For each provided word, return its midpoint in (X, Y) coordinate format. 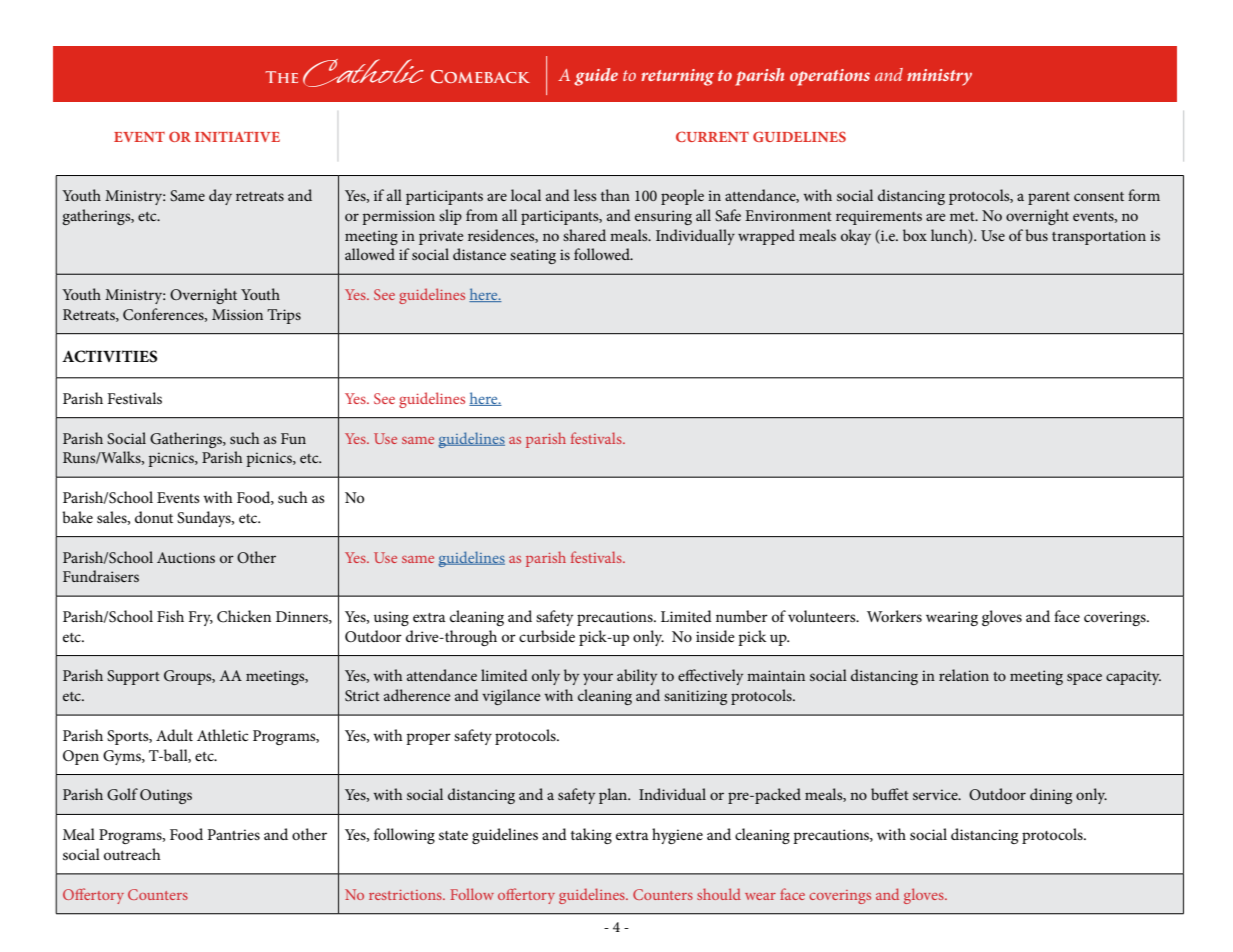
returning (677, 77)
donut (154, 517)
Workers (894, 616)
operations (830, 77)
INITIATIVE (237, 136)
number (742, 616)
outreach (132, 854)
